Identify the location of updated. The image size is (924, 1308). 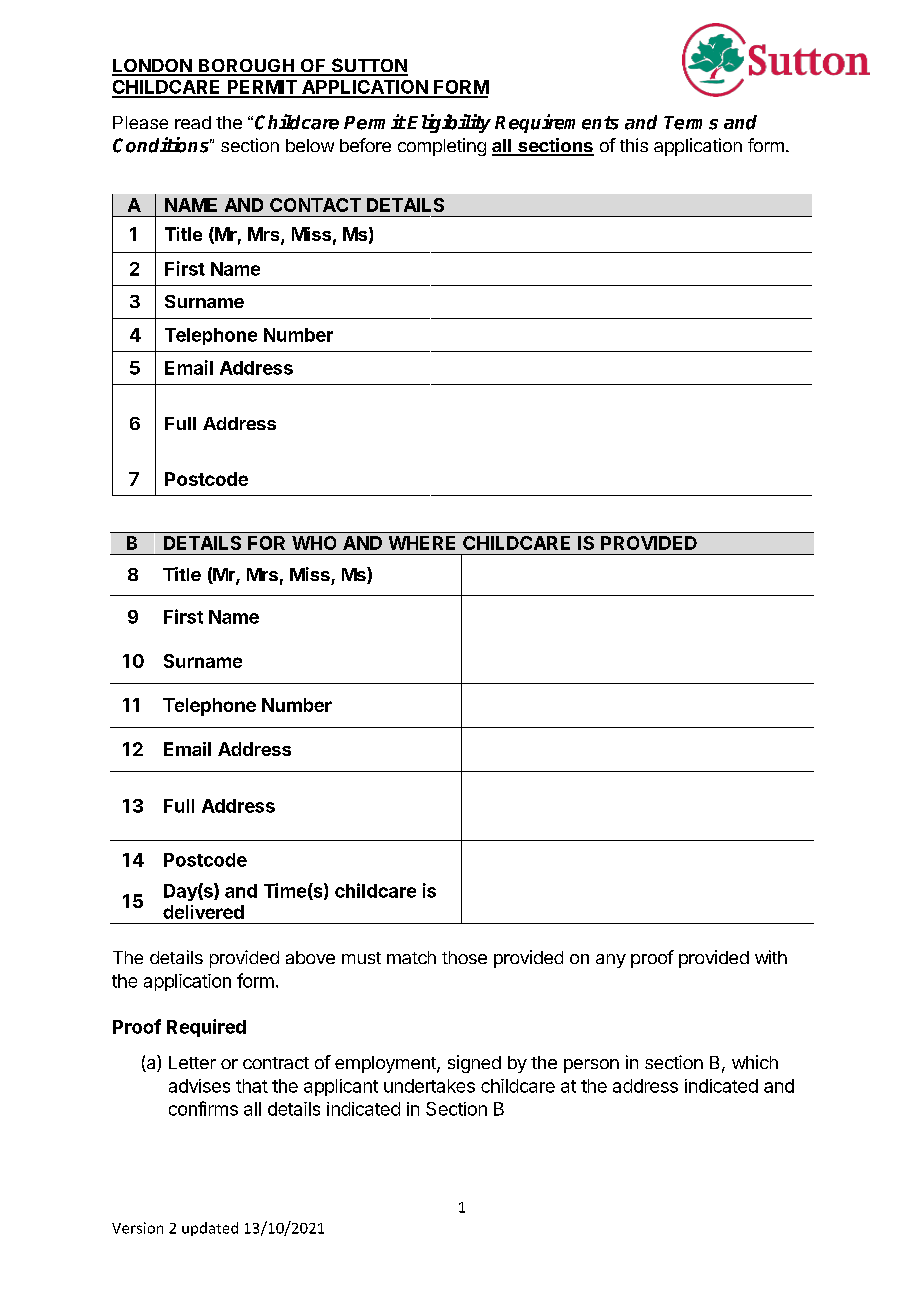
(210, 1229).
